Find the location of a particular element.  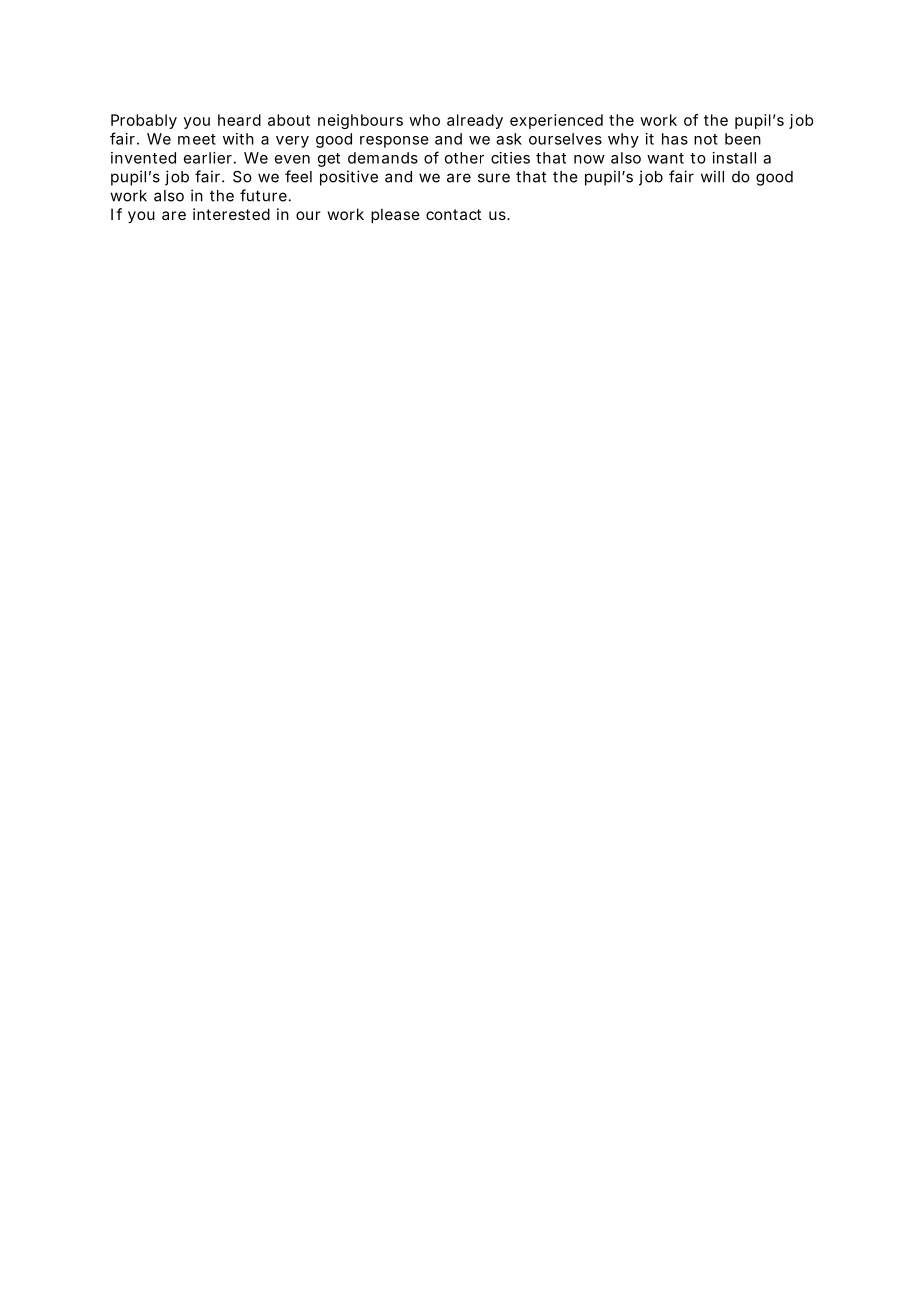

other is located at coordinates (464, 158).
